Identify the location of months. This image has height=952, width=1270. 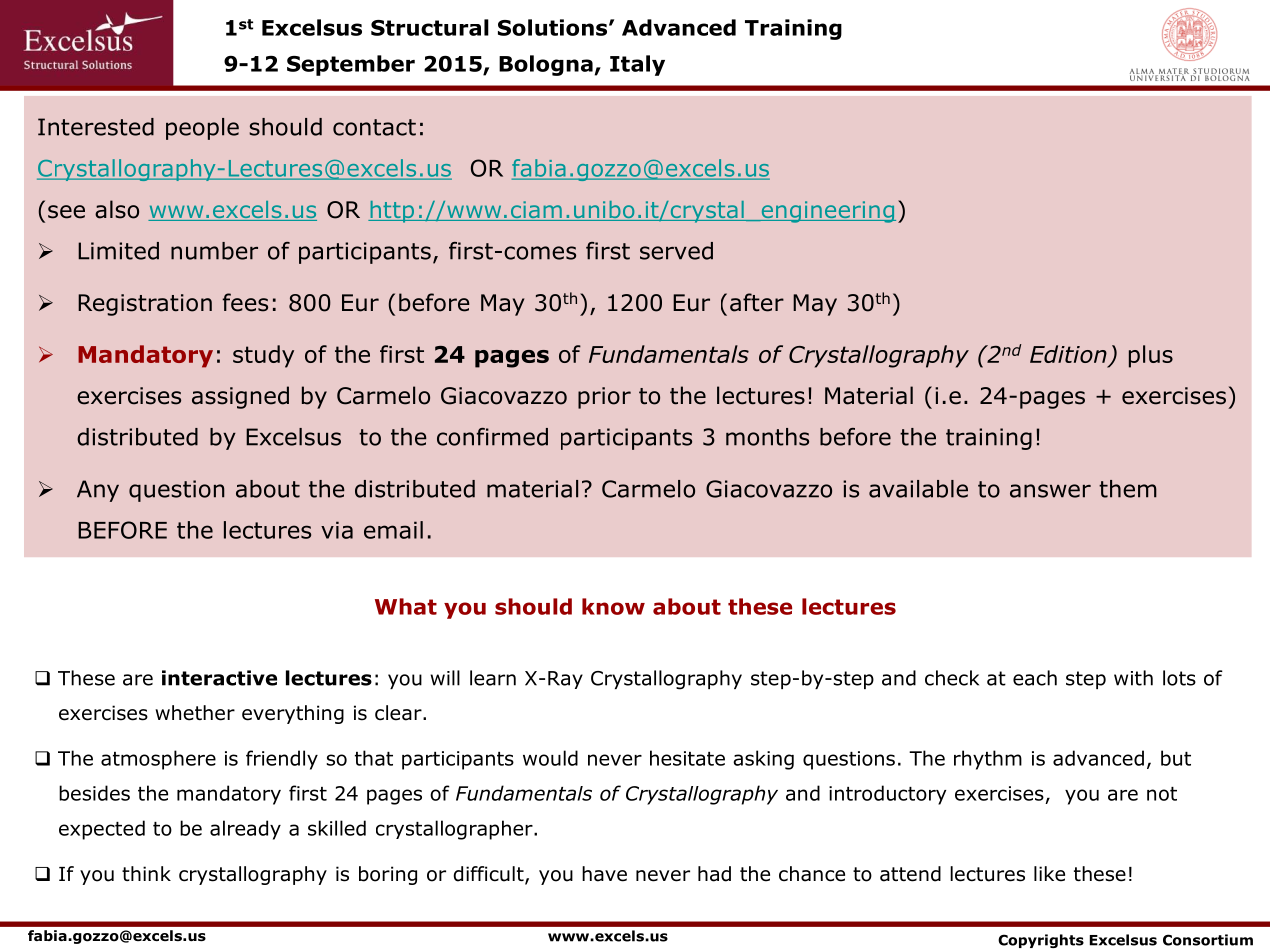
(767, 437).
